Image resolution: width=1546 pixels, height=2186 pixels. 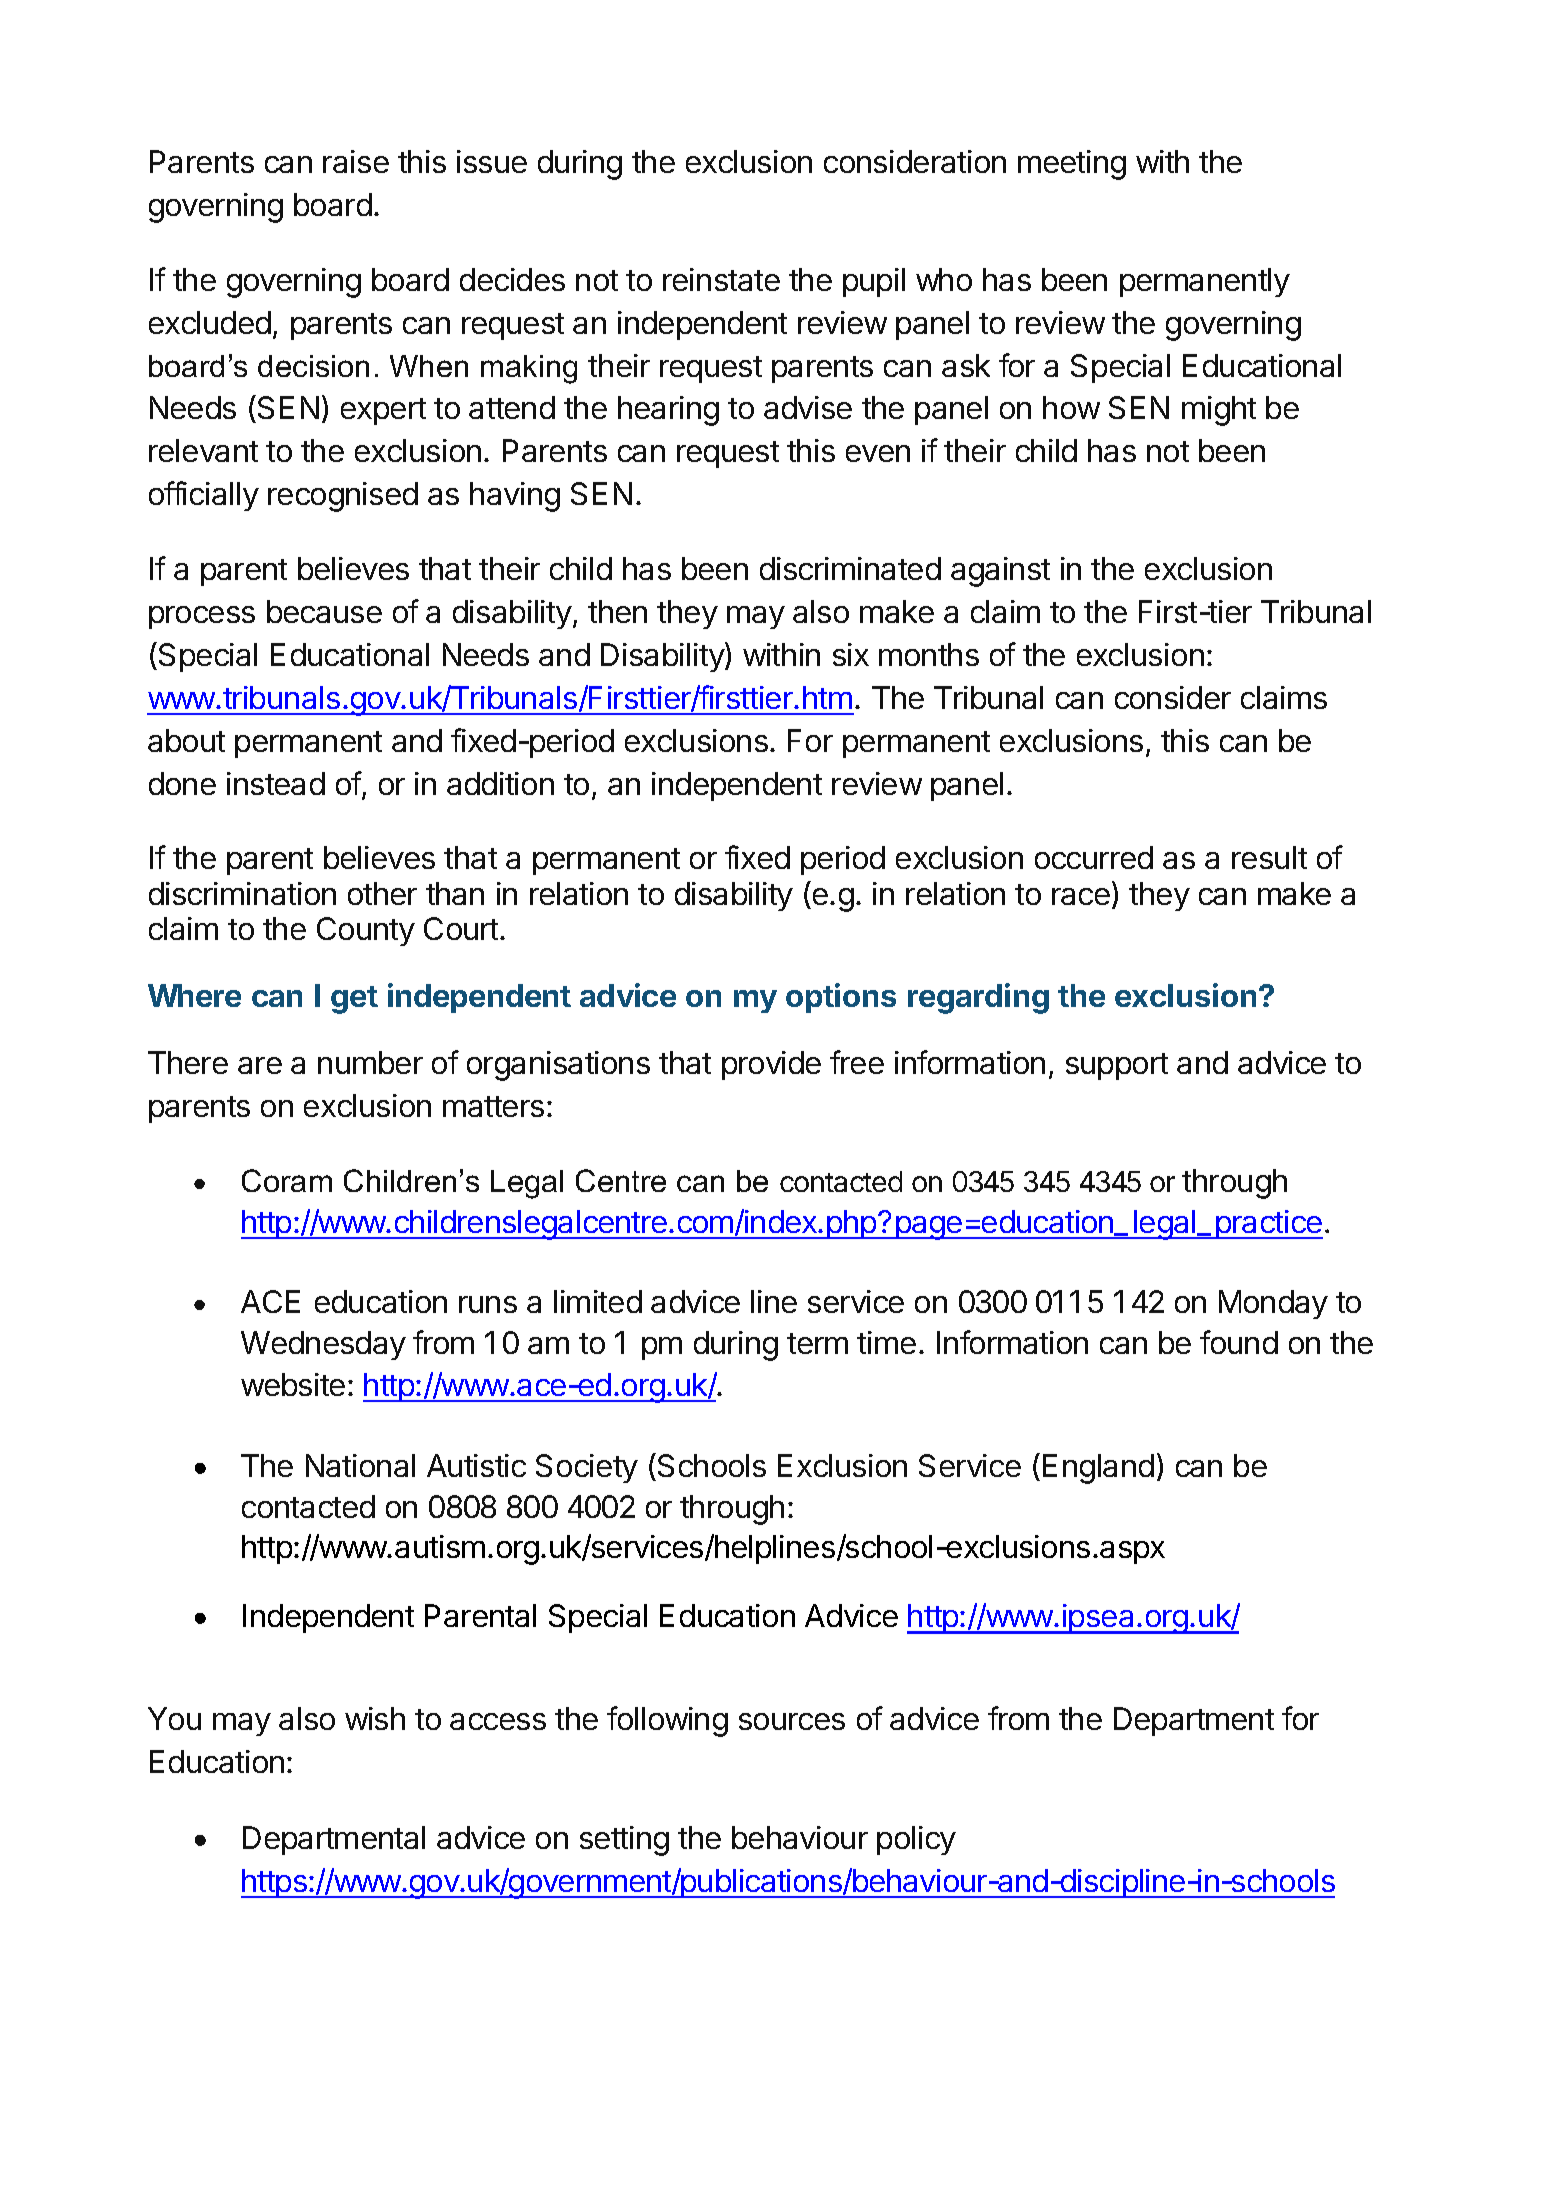 I want to click on reinstate, so click(x=721, y=279).
